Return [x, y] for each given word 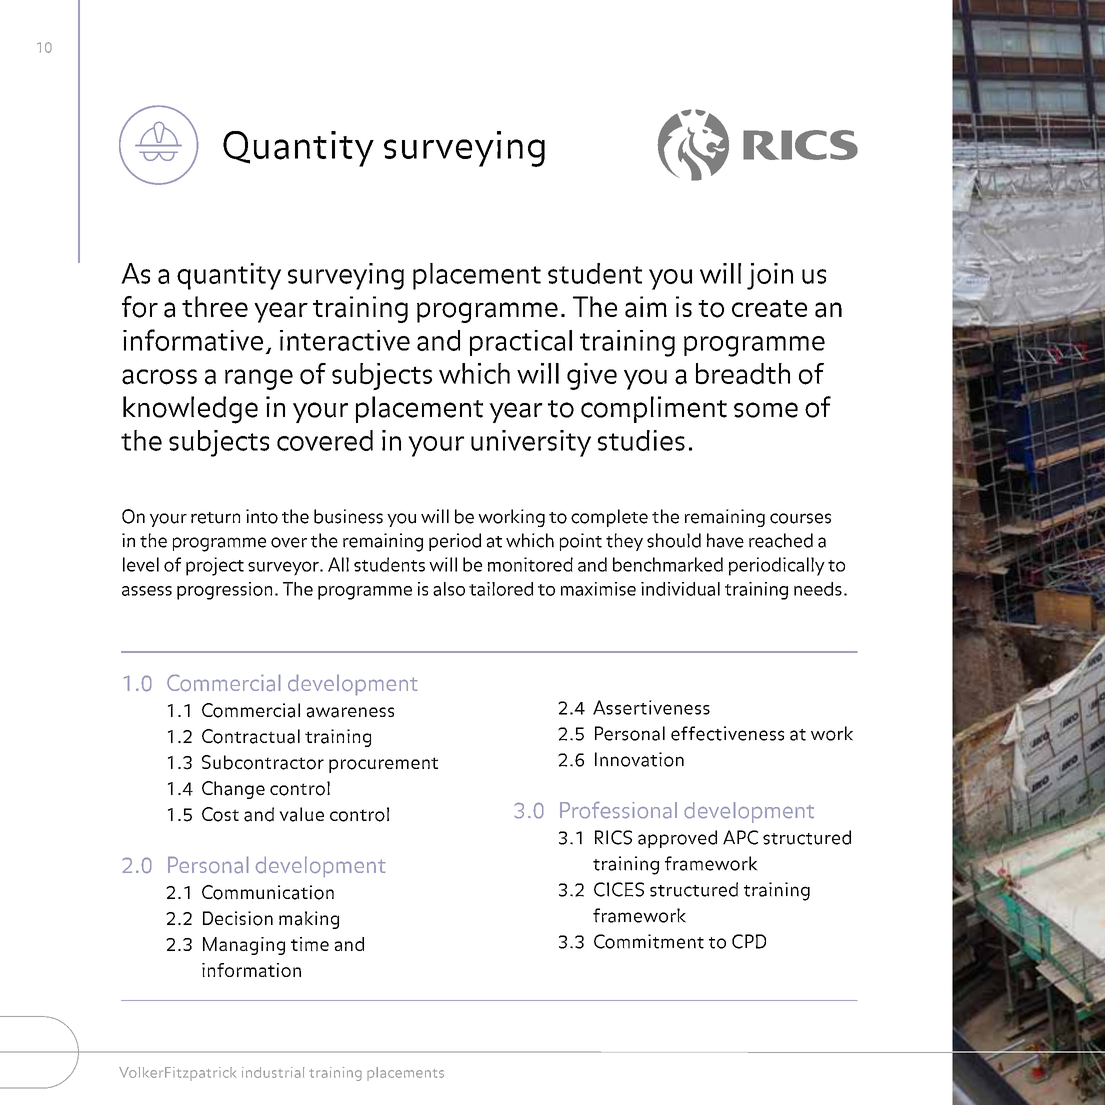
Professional [618, 810]
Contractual [251, 736]
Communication [268, 892]
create [769, 309]
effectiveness [727, 733]
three [215, 306]
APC [740, 837]
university [531, 443]
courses [800, 518]
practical [521, 343]
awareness [350, 712]
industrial [273, 1072]
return [215, 518]
